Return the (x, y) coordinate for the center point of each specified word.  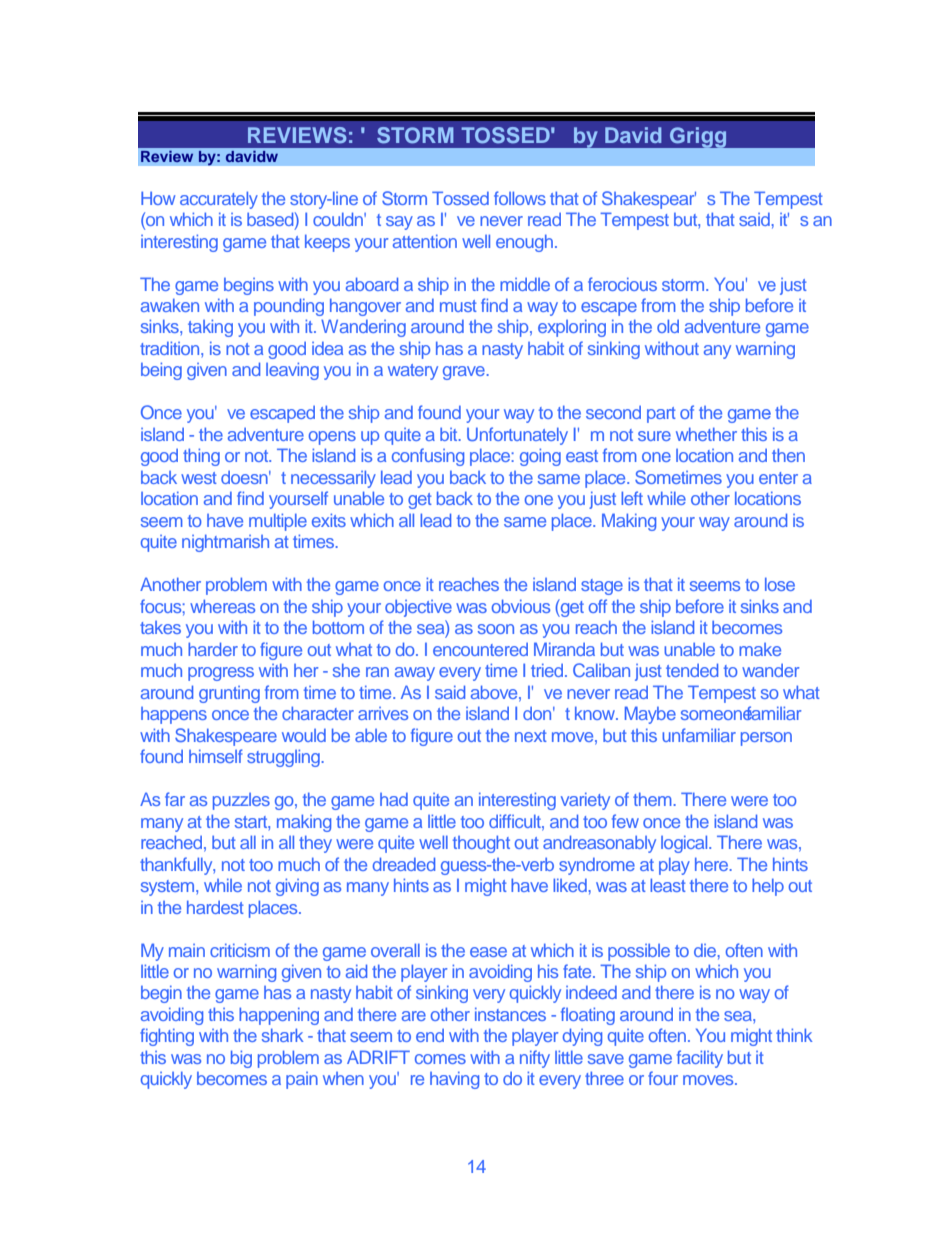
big (241, 1059)
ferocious (622, 284)
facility (700, 1059)
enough (524, 243)
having (454, 1080)
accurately (219, 200)
